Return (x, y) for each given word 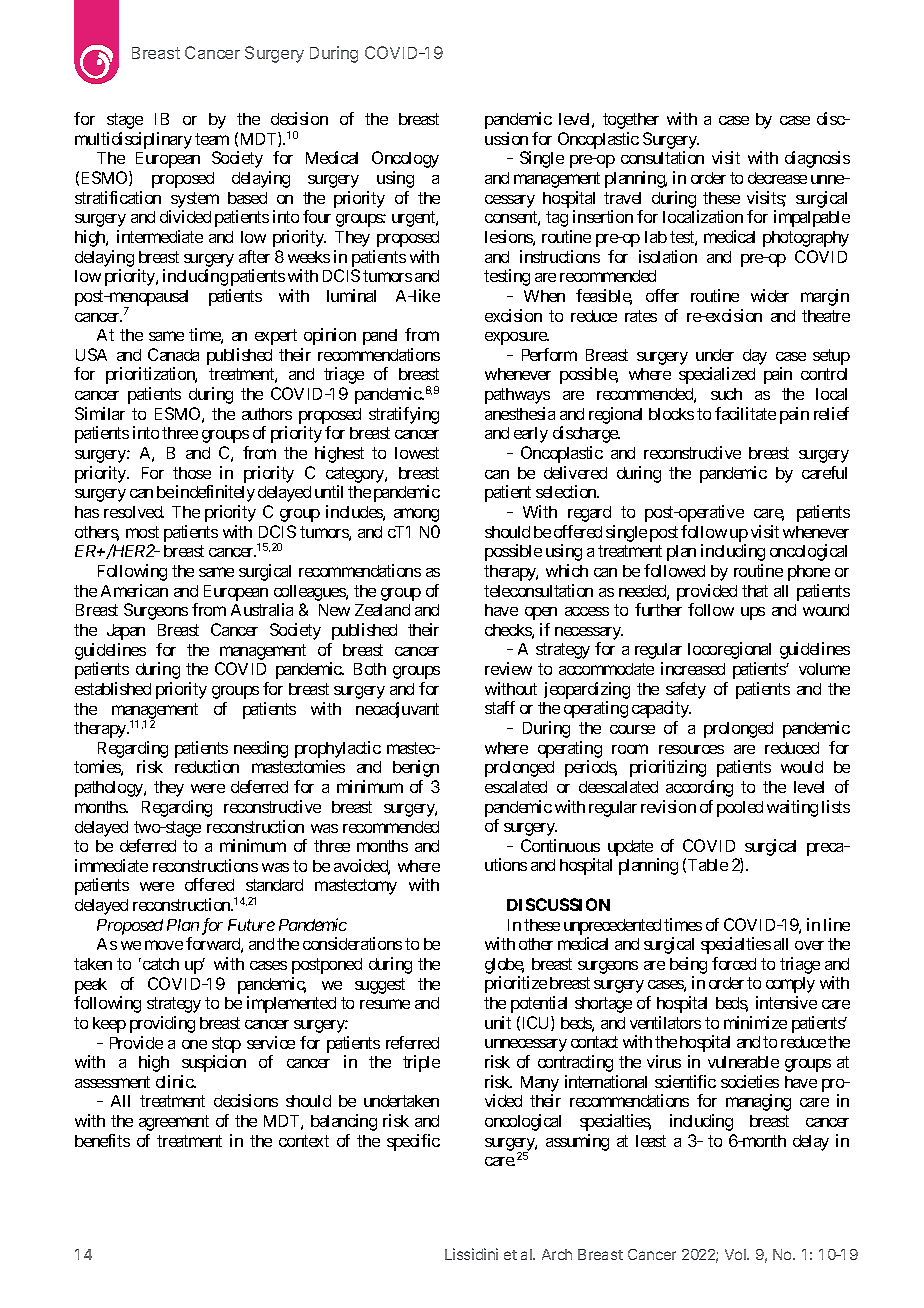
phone (809, 573)
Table (708, 865)
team (212, 139)
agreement (174, 1123)
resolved (134, 512)
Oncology (405, 159)
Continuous (560, 845)
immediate (111, 865)
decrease (777, 178)
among (416, 515)
